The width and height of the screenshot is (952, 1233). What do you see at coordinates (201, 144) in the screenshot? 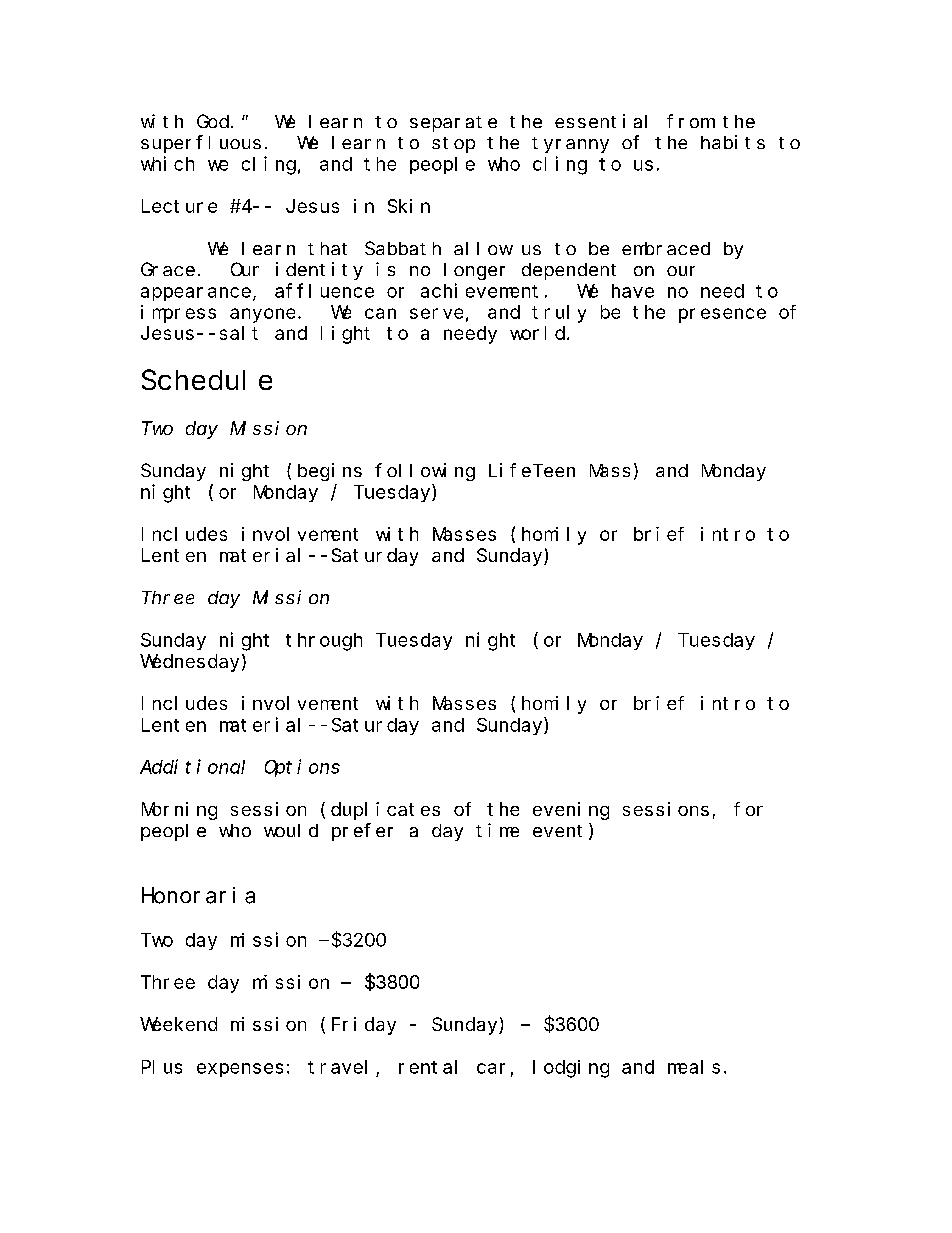
I see `superfluous` at bounding box center [201, 144].
